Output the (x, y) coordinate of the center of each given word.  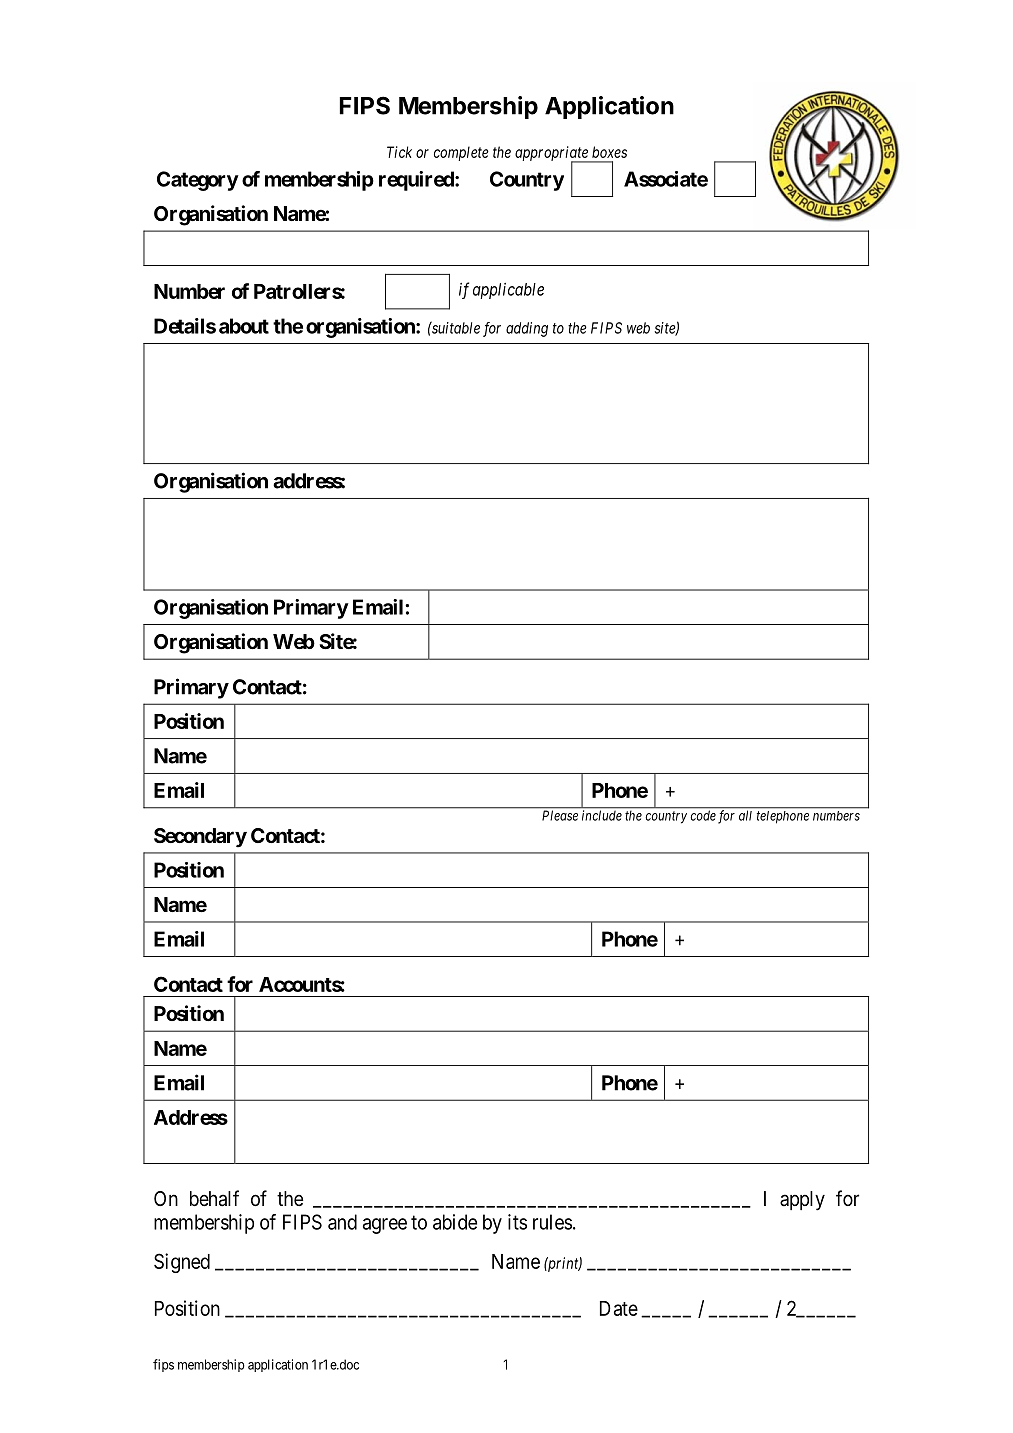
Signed (182, 1263)
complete (461, 153)
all (745, 815)
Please (560, 815)
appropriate (552, 154)
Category (198, 181)
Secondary (200, 838)
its (517, 1222)
